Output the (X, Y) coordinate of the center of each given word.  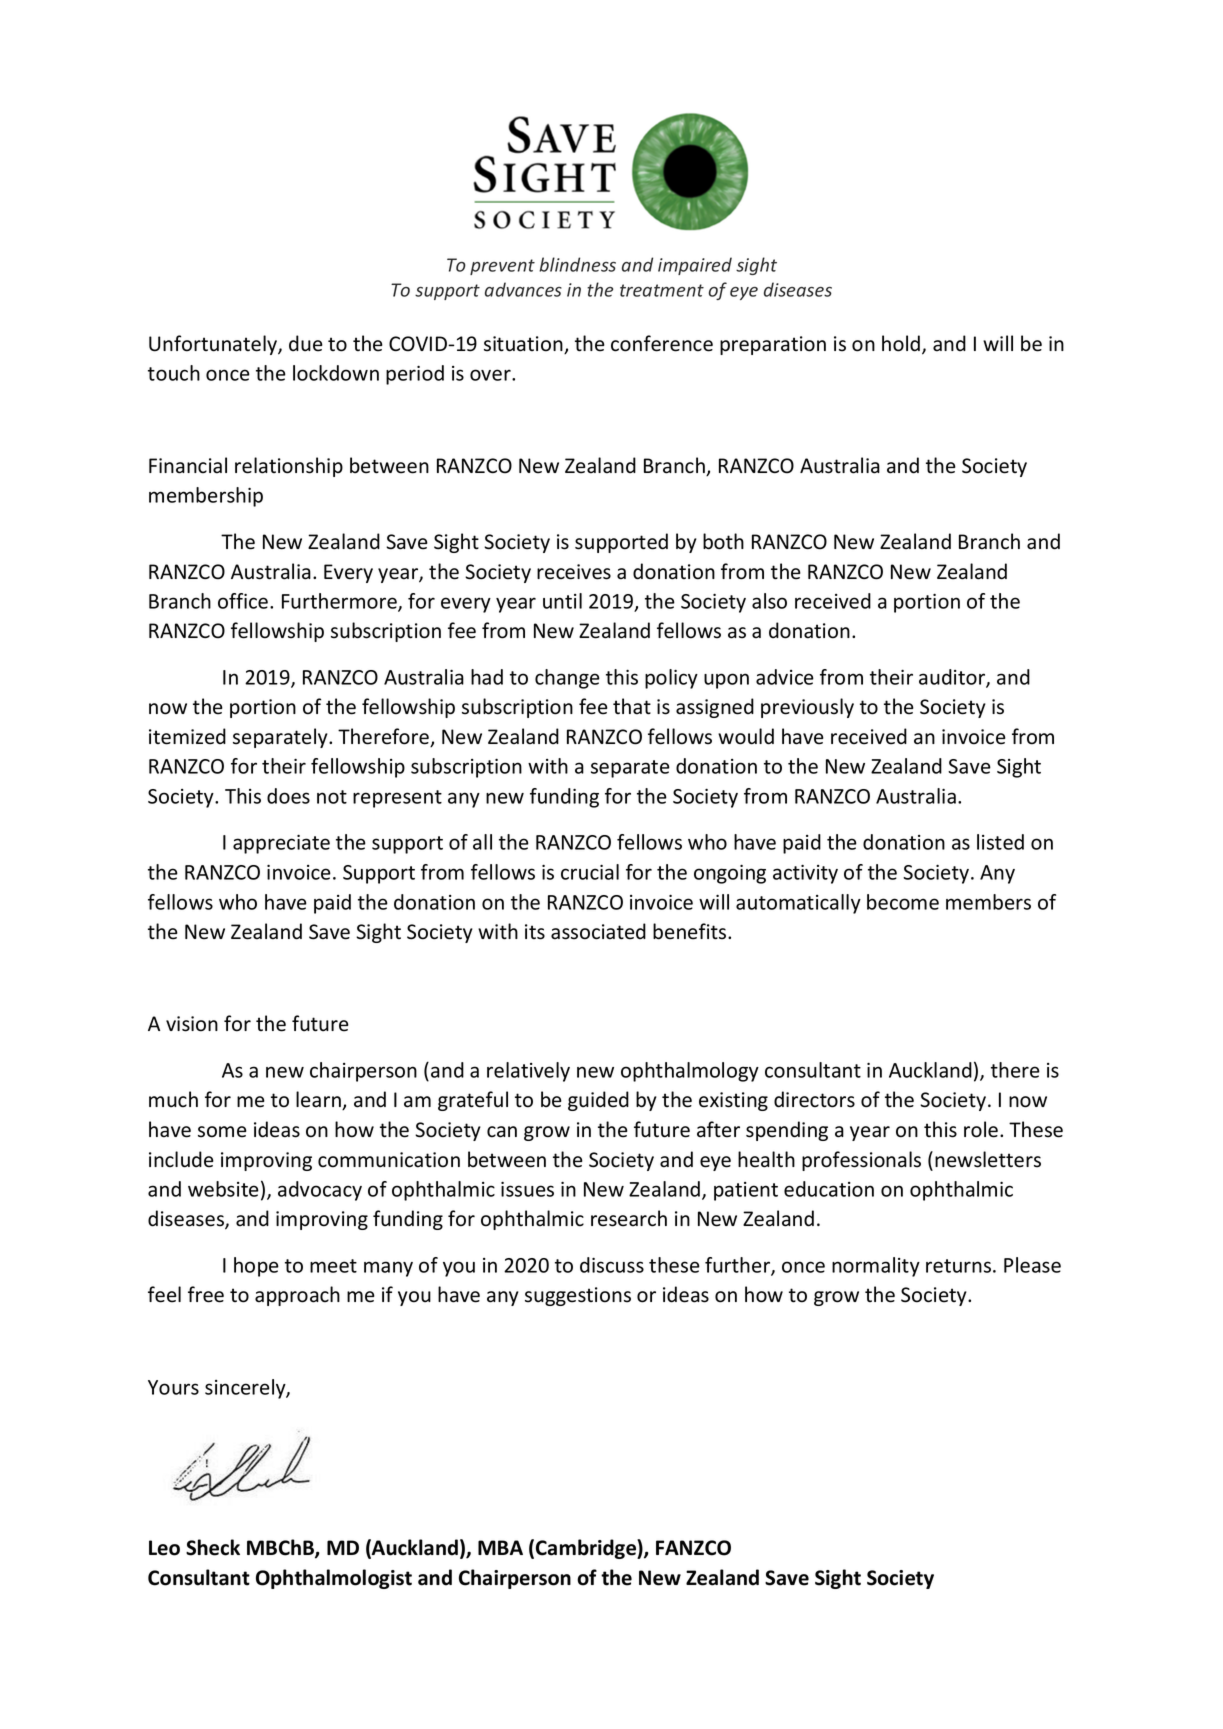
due (306, 343)
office (243, 601)
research (629, 1218)
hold (902, 344)
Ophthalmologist (334, 1579)
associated (598, 931)
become (903, 902)
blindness (577, 264)
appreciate (281, 844)
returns (958, 1266)
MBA (500, 1547)
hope (256, 1267)
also (769, 601)
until (562, 601)
